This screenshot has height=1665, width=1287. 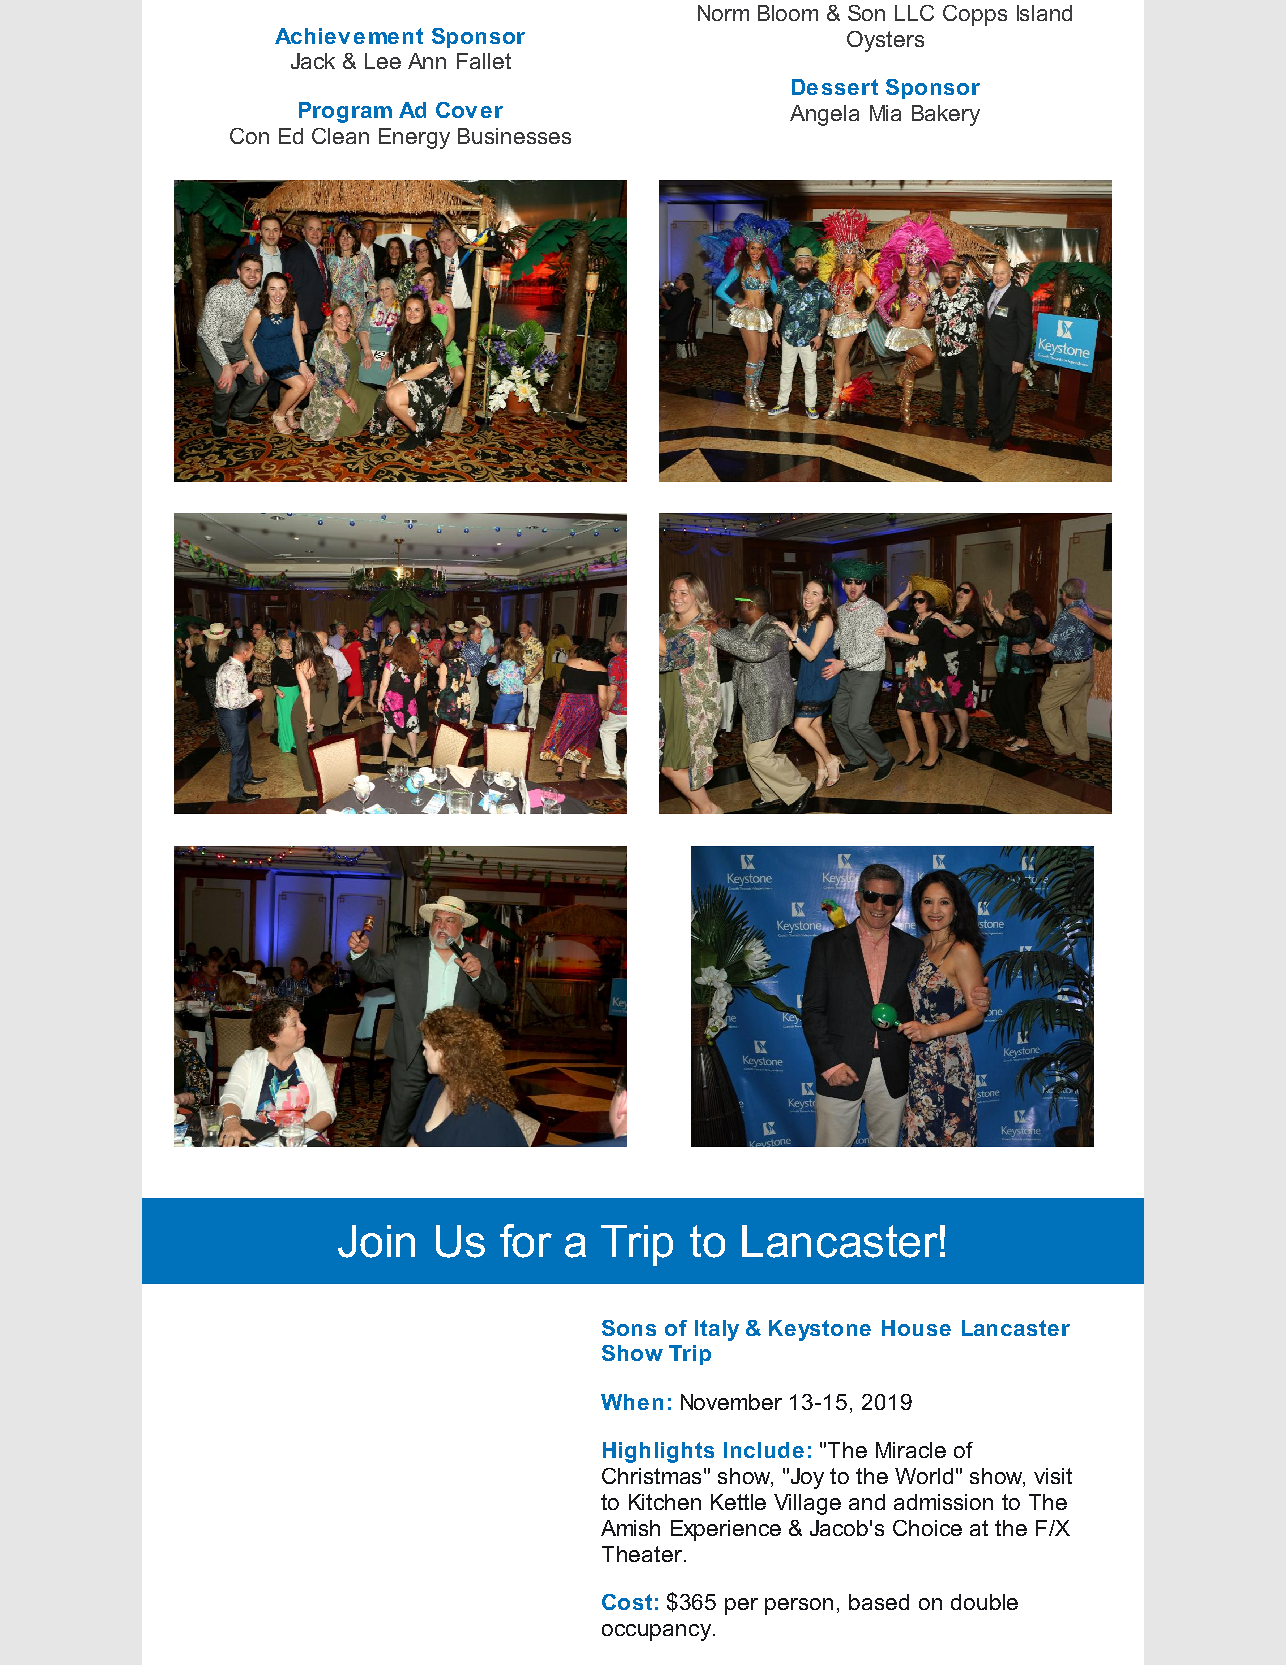 What do you see at coordinates (376, 1241) in the screenshot?
I see `Join` at bounding box center [376, 1241].
